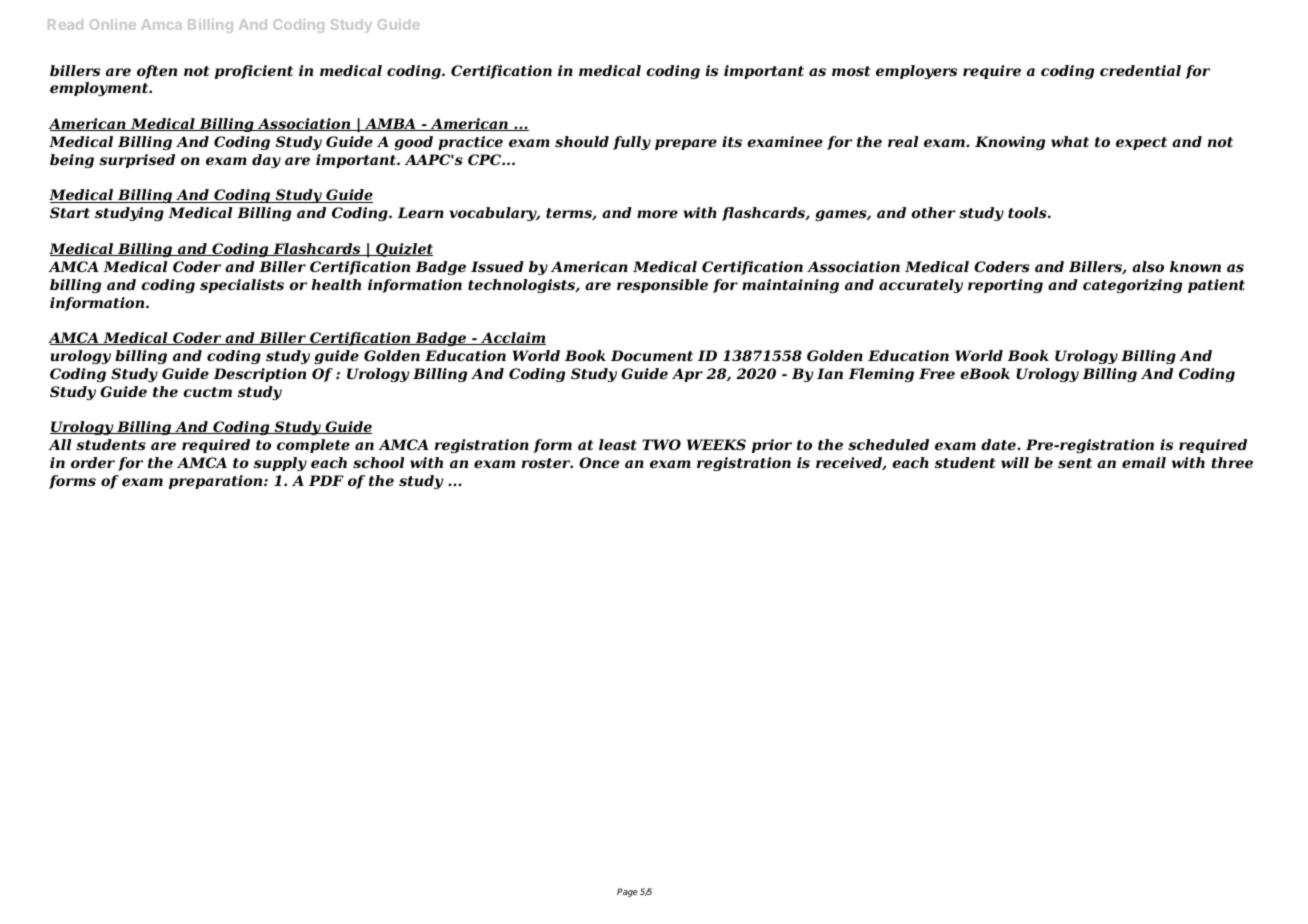 This image has width=1308, height=924. I want to click on PDF, so click(326, 480).
